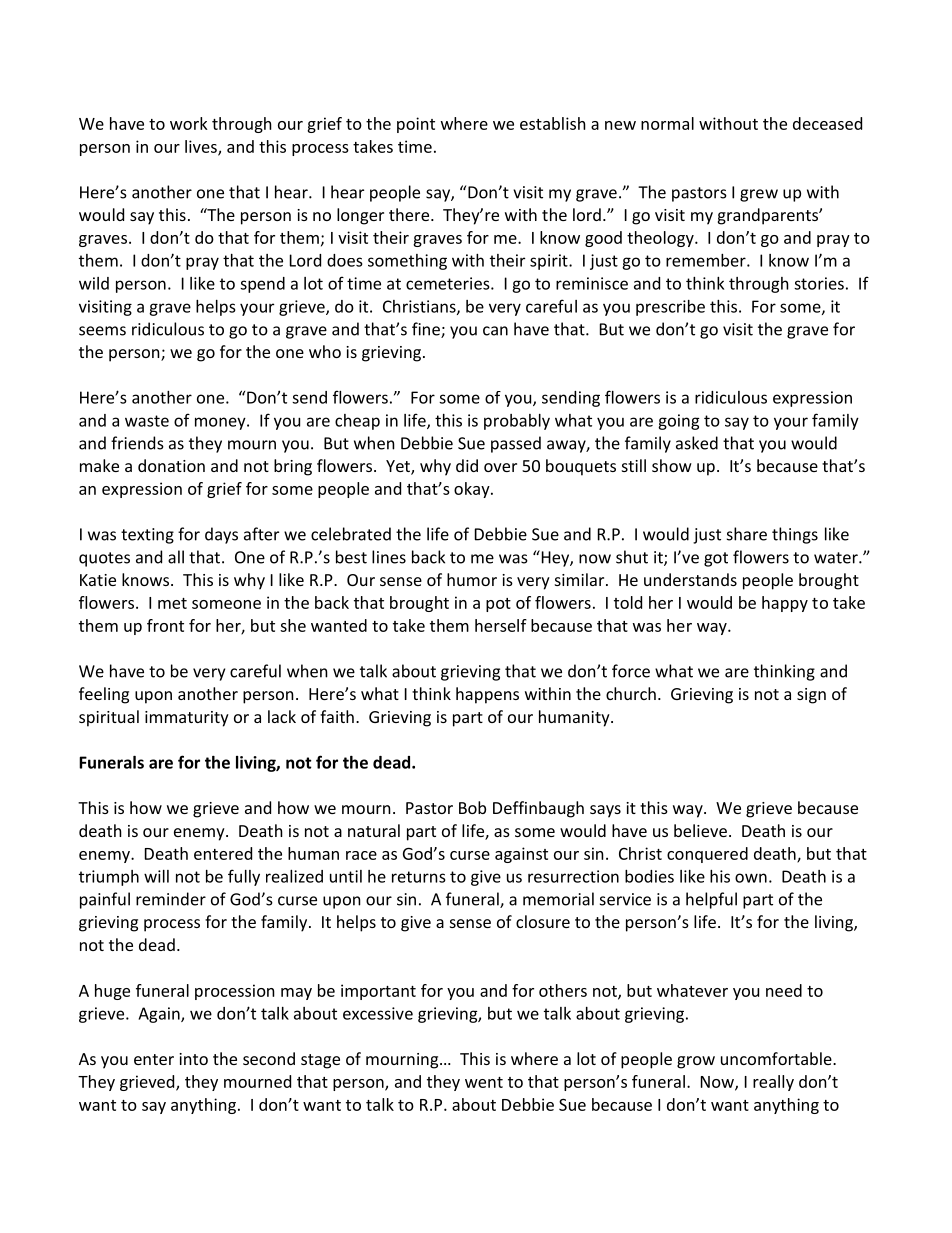 This screenshot has height=1233, width=952. What do you see at coordinates (484, 1082) in the screenshot?
I see `went` at bounding box center [484, 1082].
